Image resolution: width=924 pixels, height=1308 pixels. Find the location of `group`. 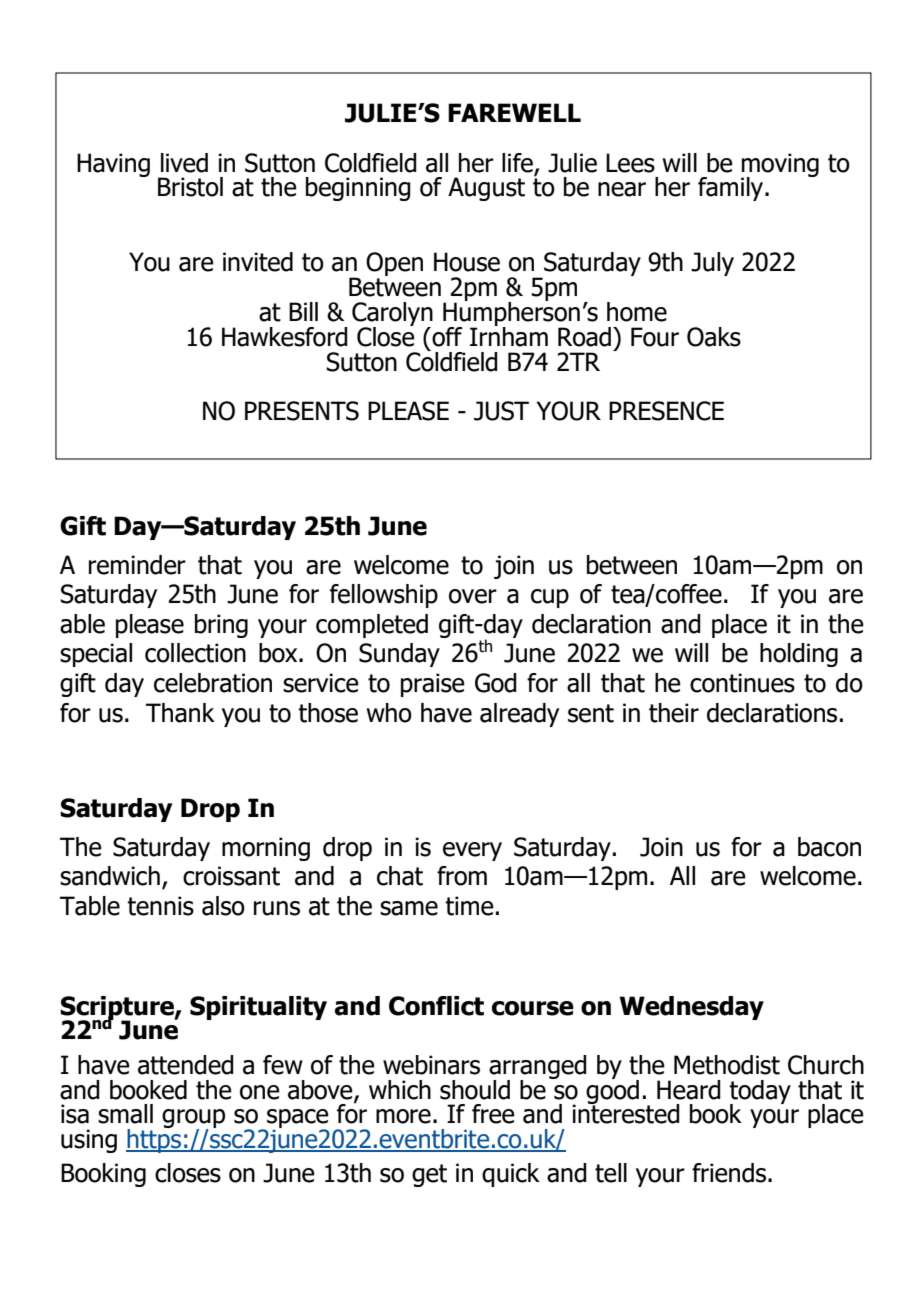

group is located at coordinates (193, 1120).
